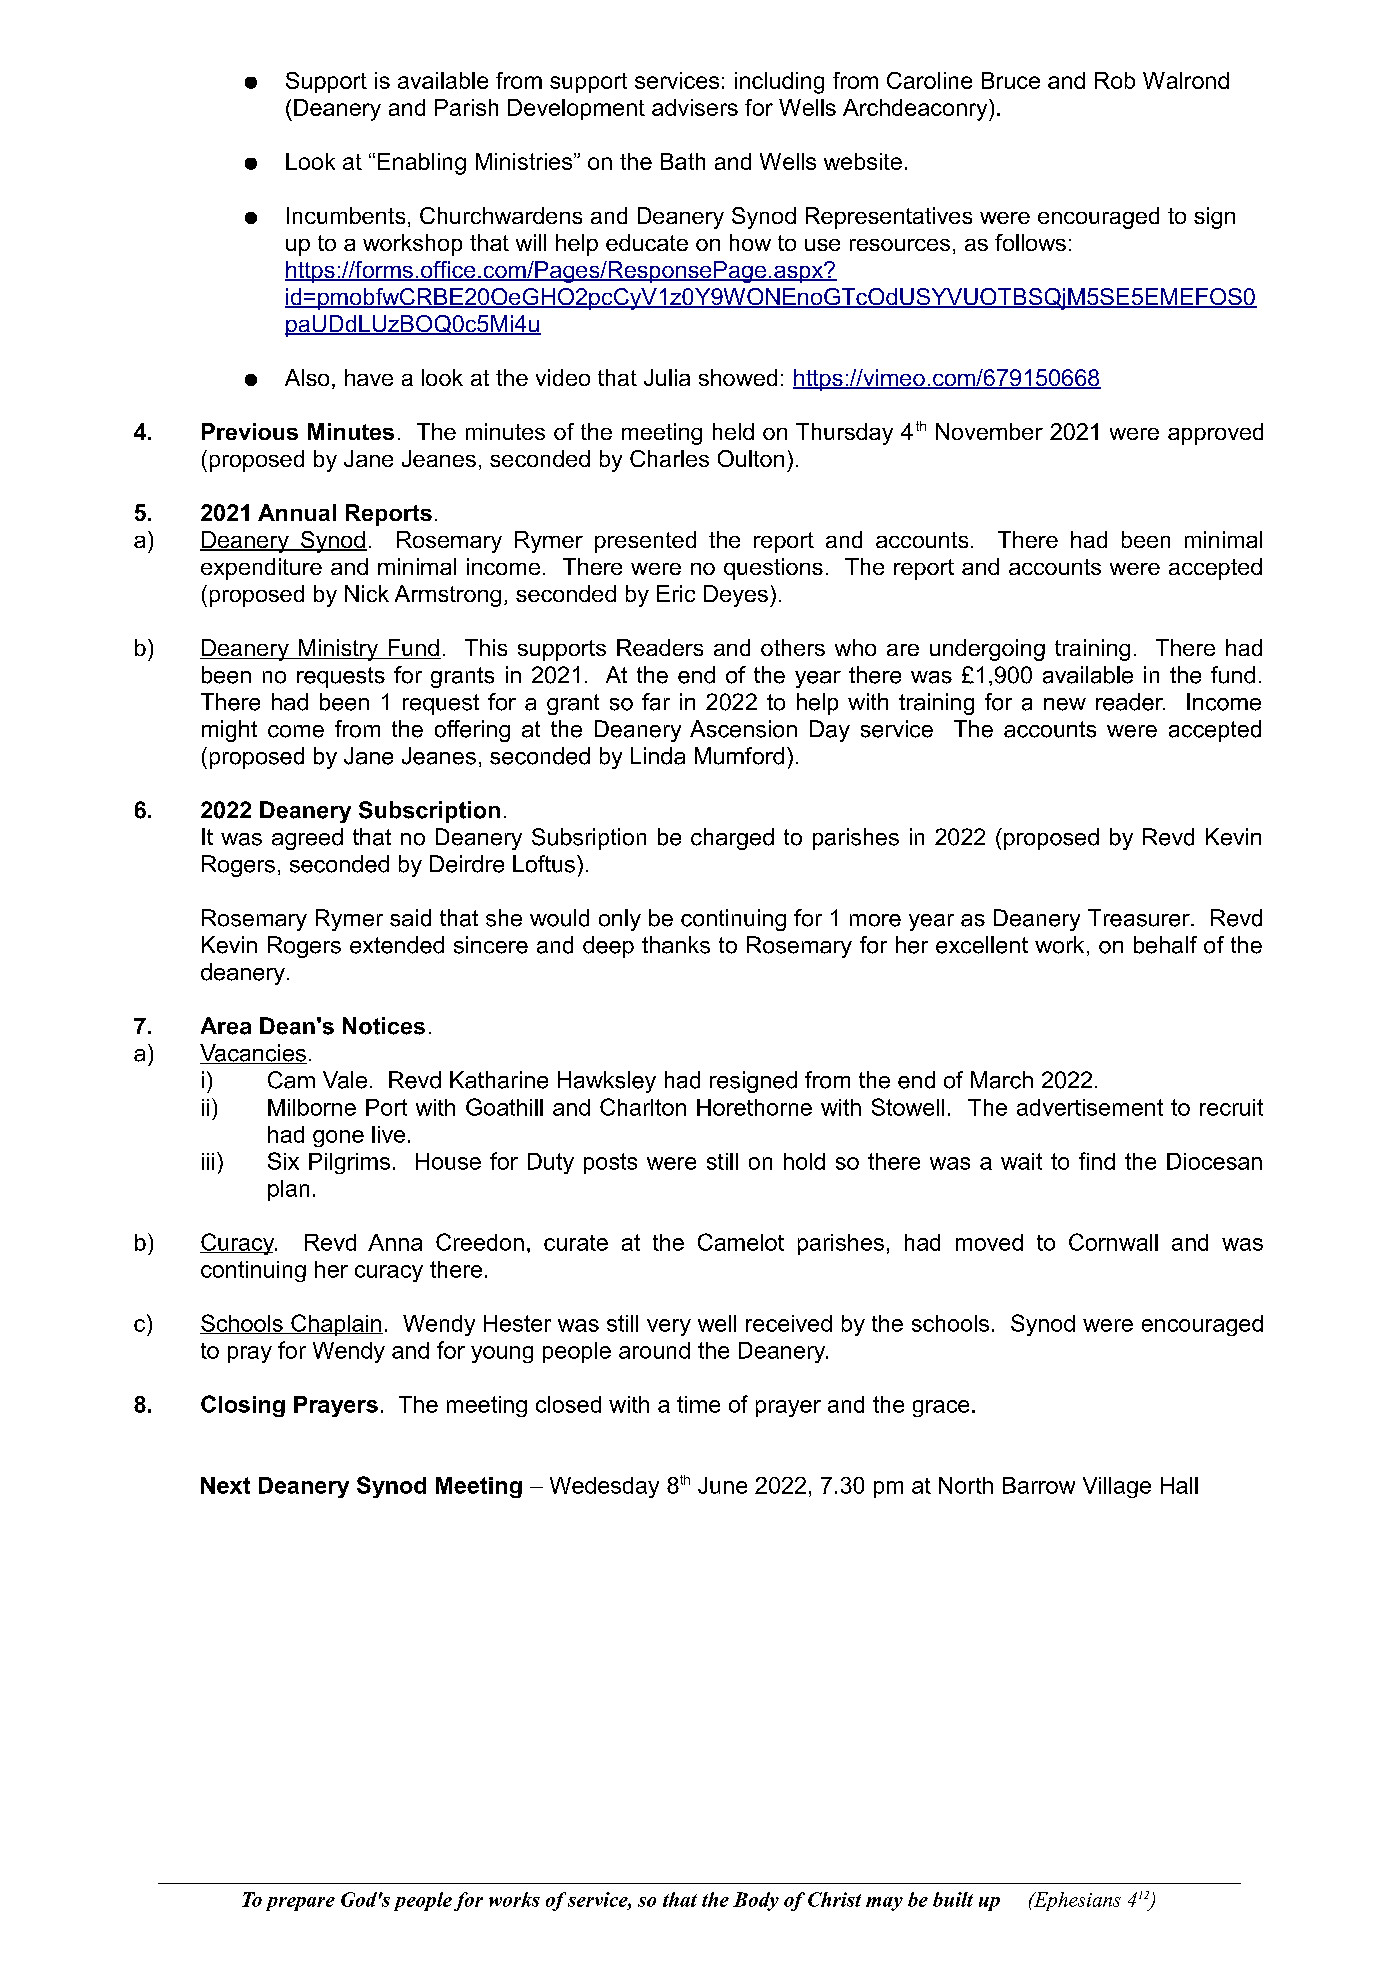  Describe the element at coordinates (1076, 1901) in the screenshot. I see `Ephesians` at that location.
